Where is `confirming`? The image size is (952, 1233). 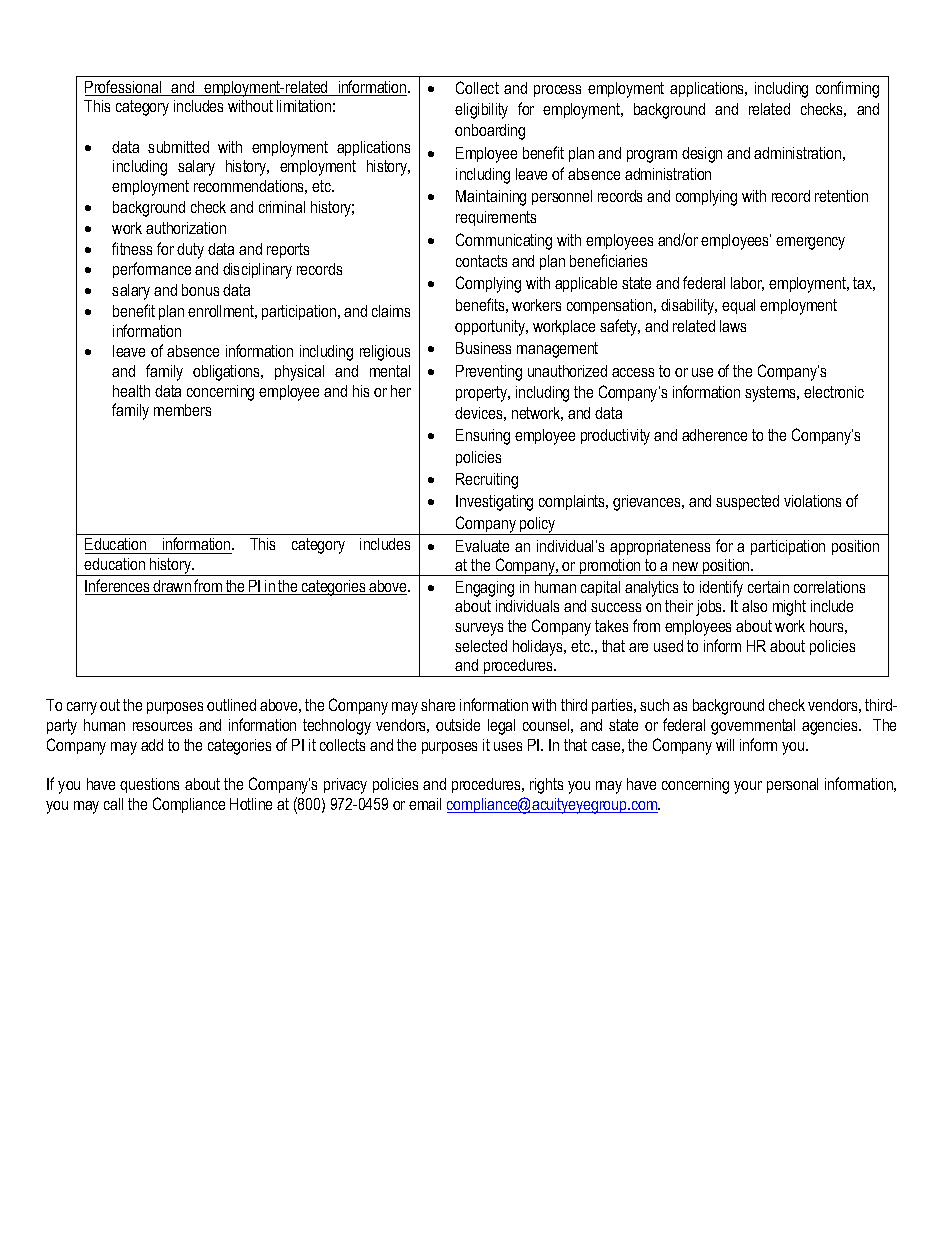
confirming is located at coordinates (847, 89).
